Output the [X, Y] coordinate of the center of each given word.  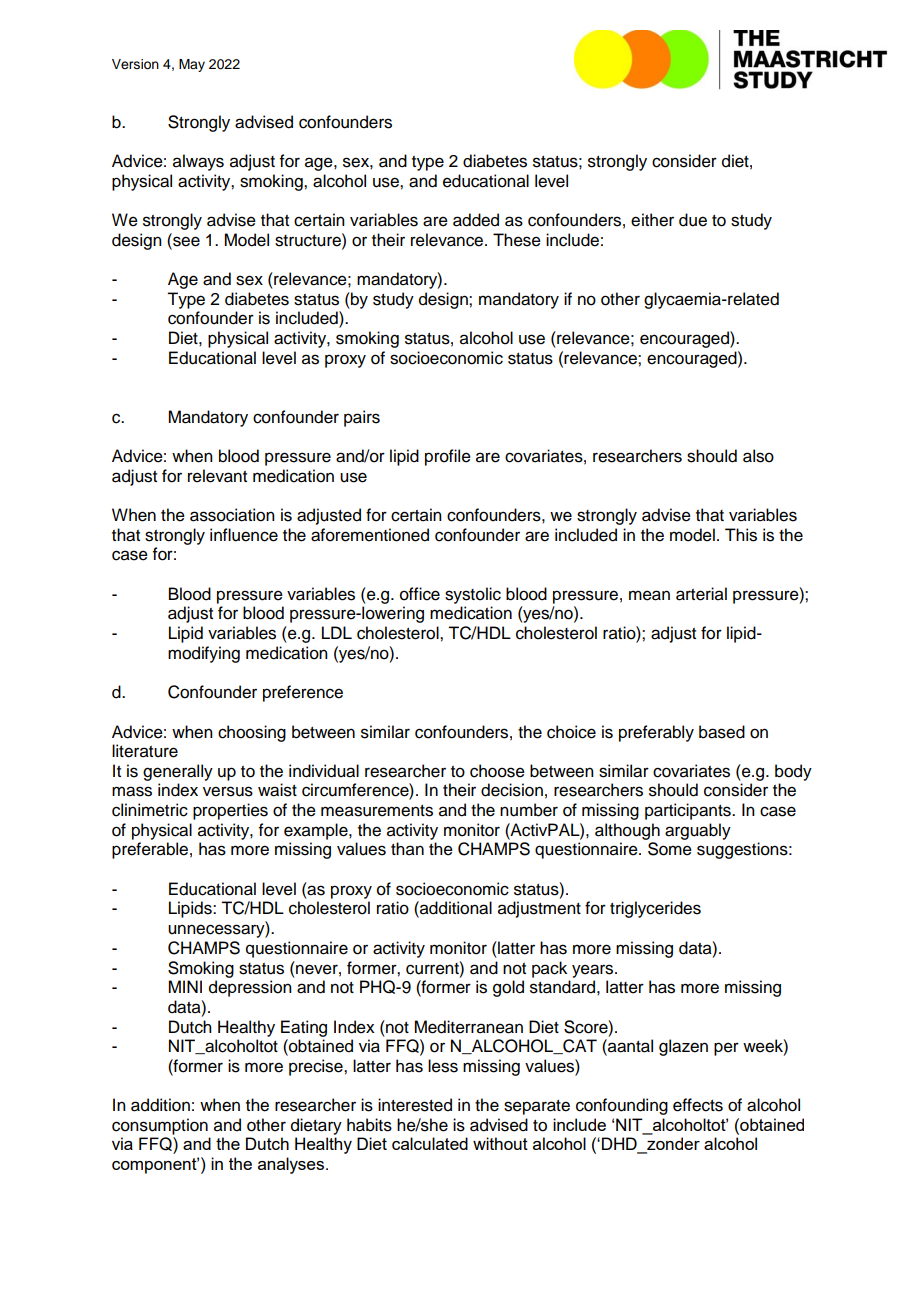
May [192, 65]
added [476, 220]
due [693, 220]
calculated [430, 1143]
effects [698, 1105]
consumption [160, 1126]
